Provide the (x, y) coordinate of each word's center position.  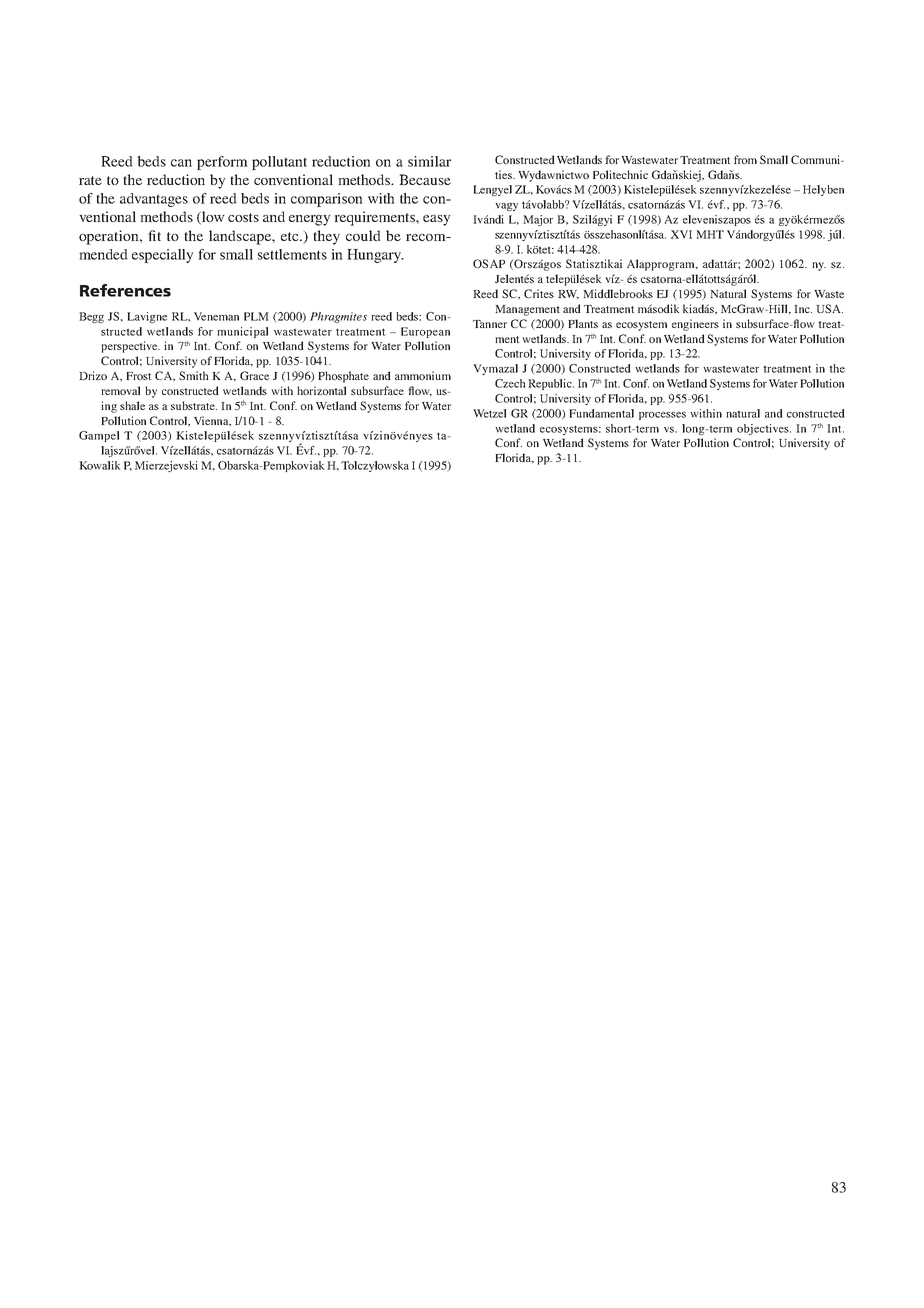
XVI (681, 234)
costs (243, 217)
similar (429, 161)
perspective (130, 347)
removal (120, 390)
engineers (695, 325)
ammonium (423, 375)
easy (436, 220)
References (125, 290)
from (745, 159)
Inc (803, 309)
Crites (539, 293)
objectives (764, 429)
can (181, 163)
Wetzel (489, 413)
